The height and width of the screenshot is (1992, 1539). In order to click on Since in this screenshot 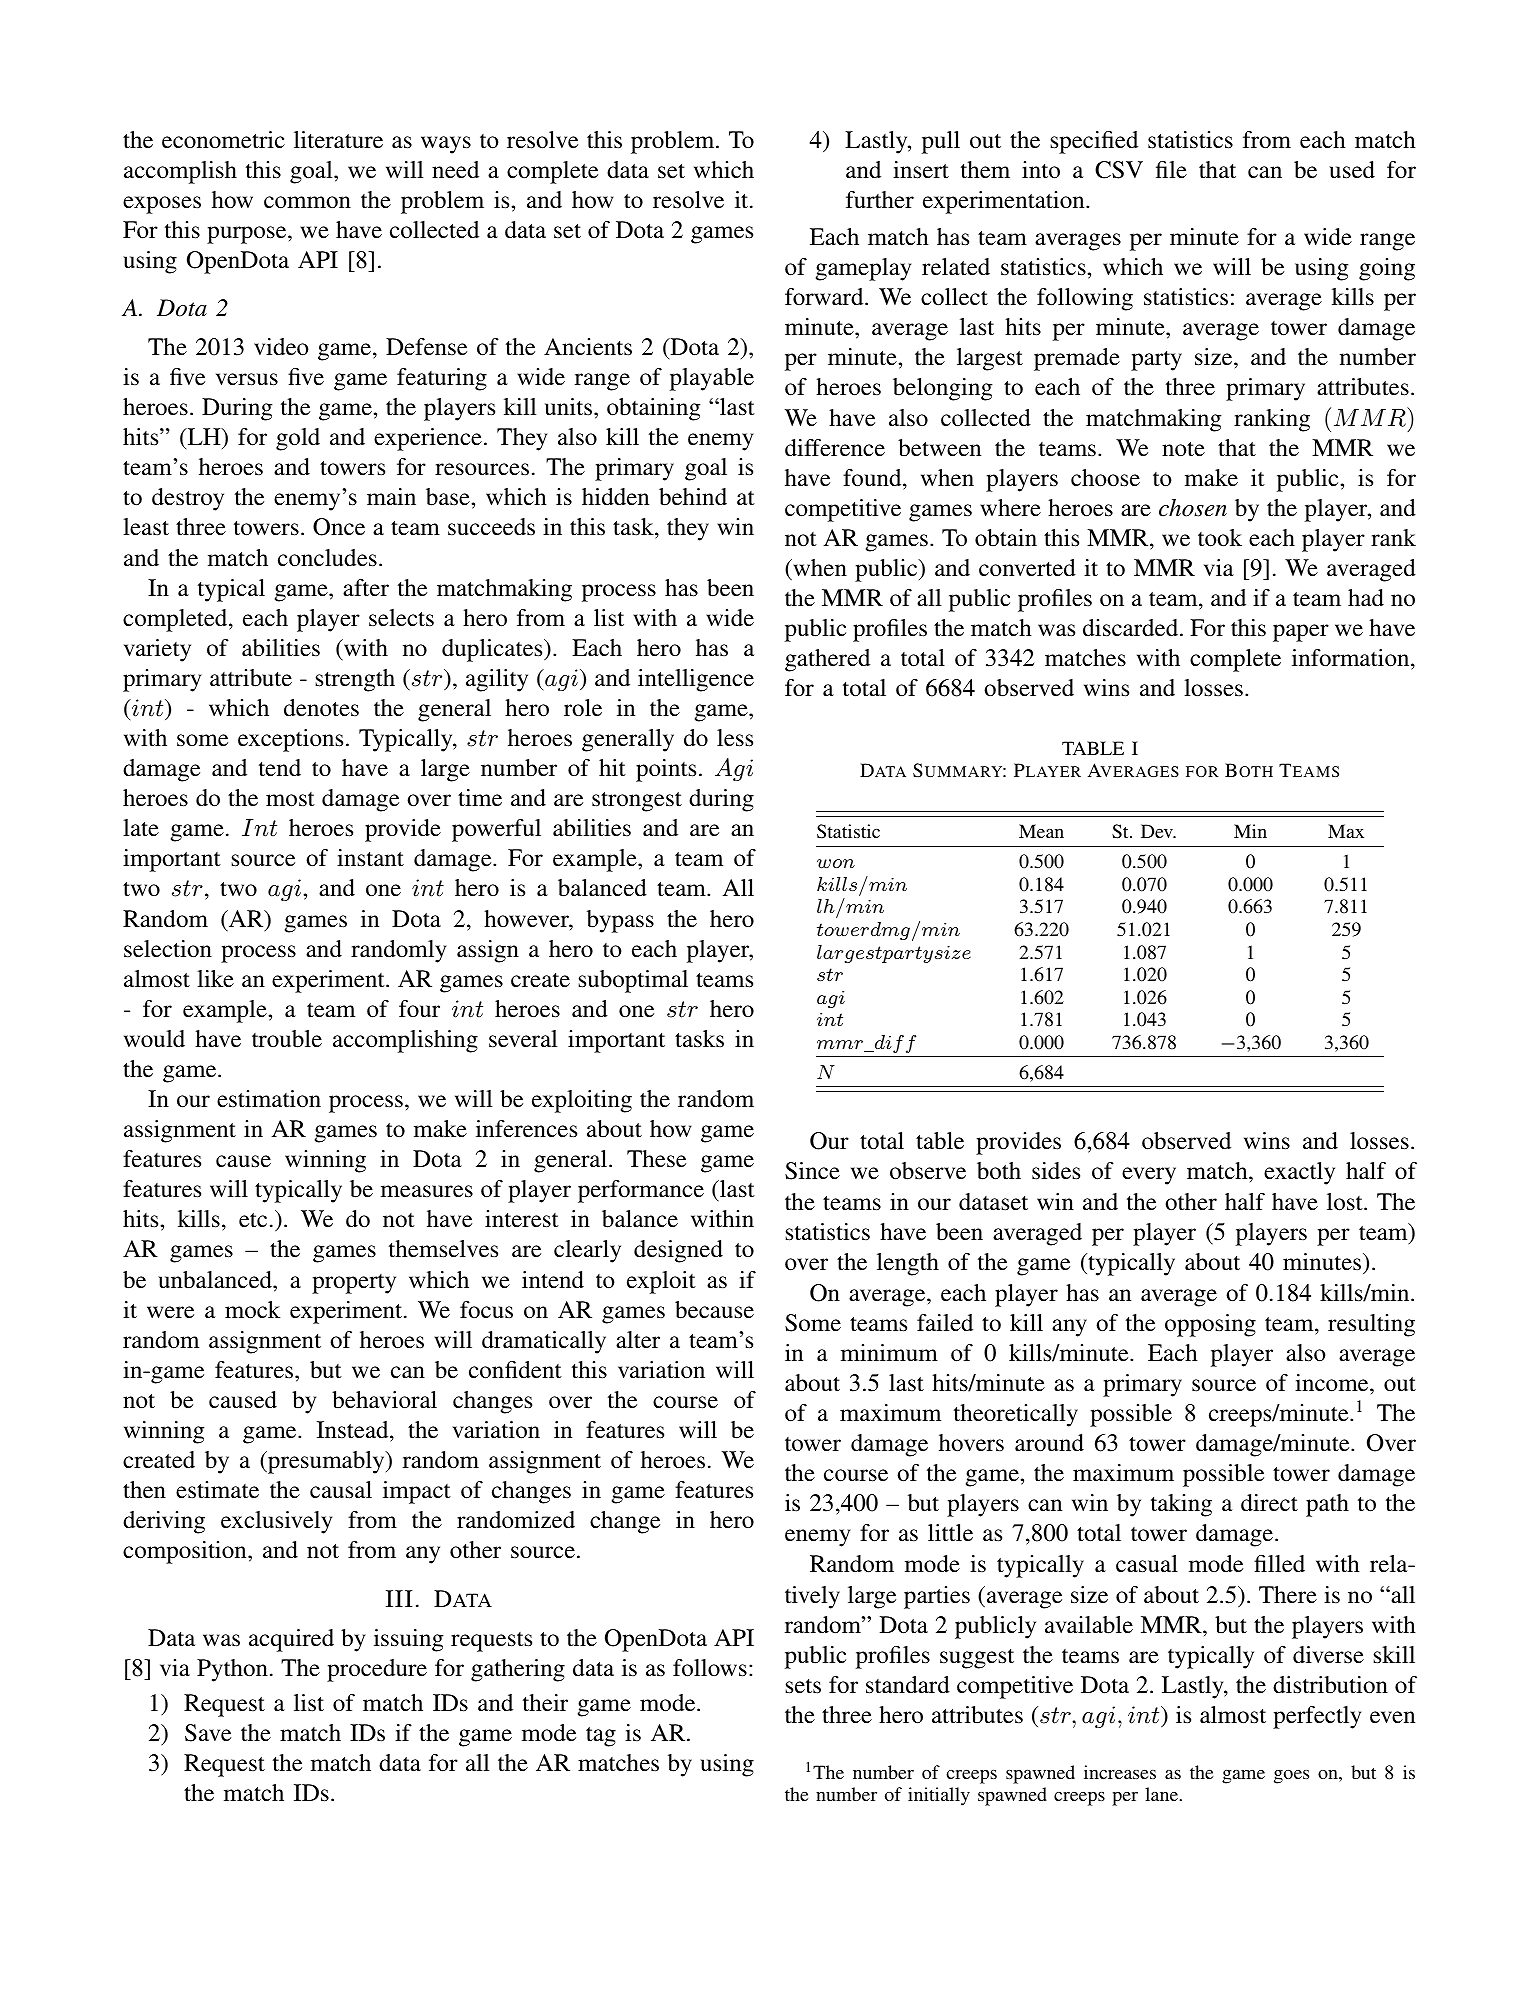, I will do `click(812, 1171)`.
